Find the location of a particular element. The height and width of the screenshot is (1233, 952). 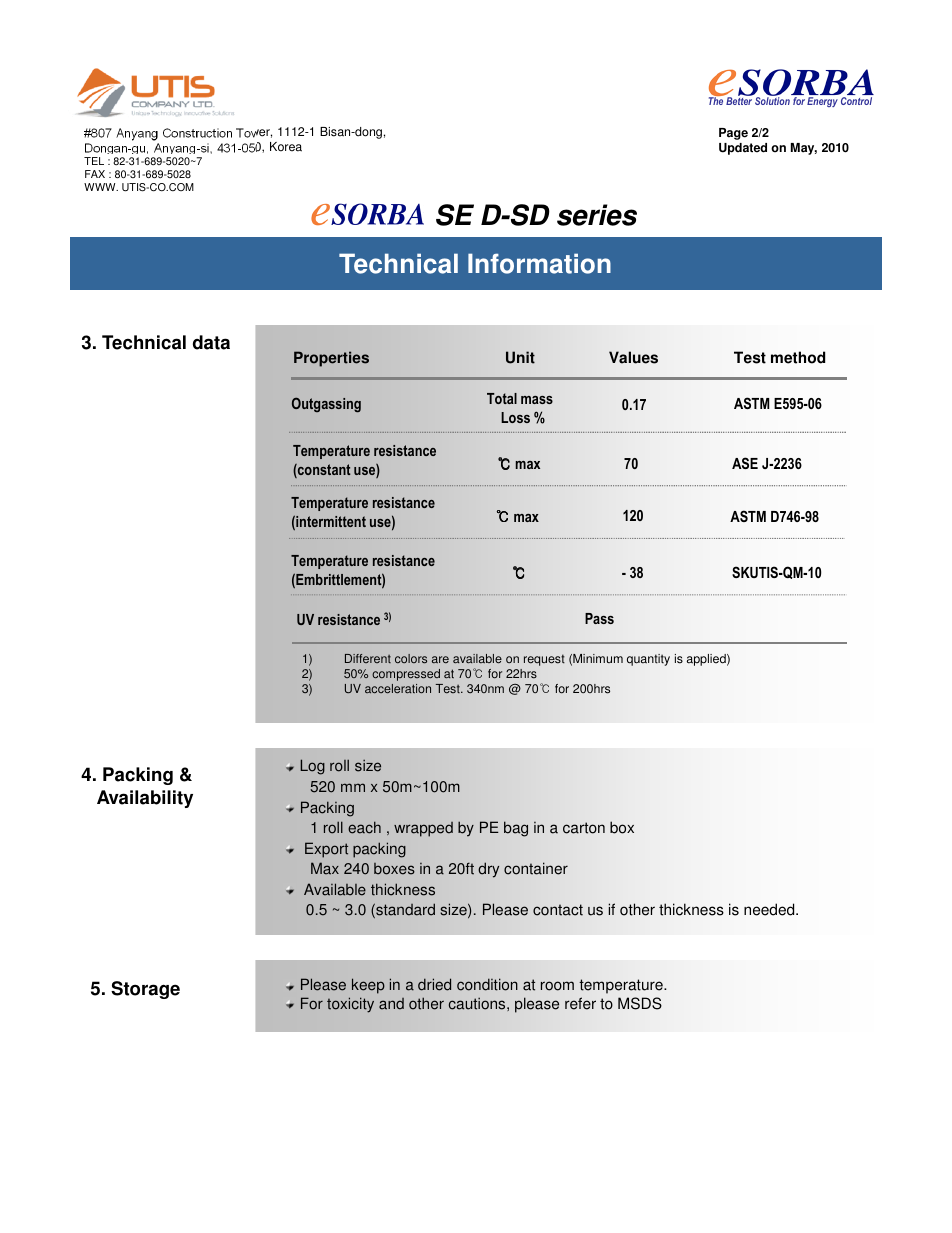

Construction is located at coordinates (197, 133).
